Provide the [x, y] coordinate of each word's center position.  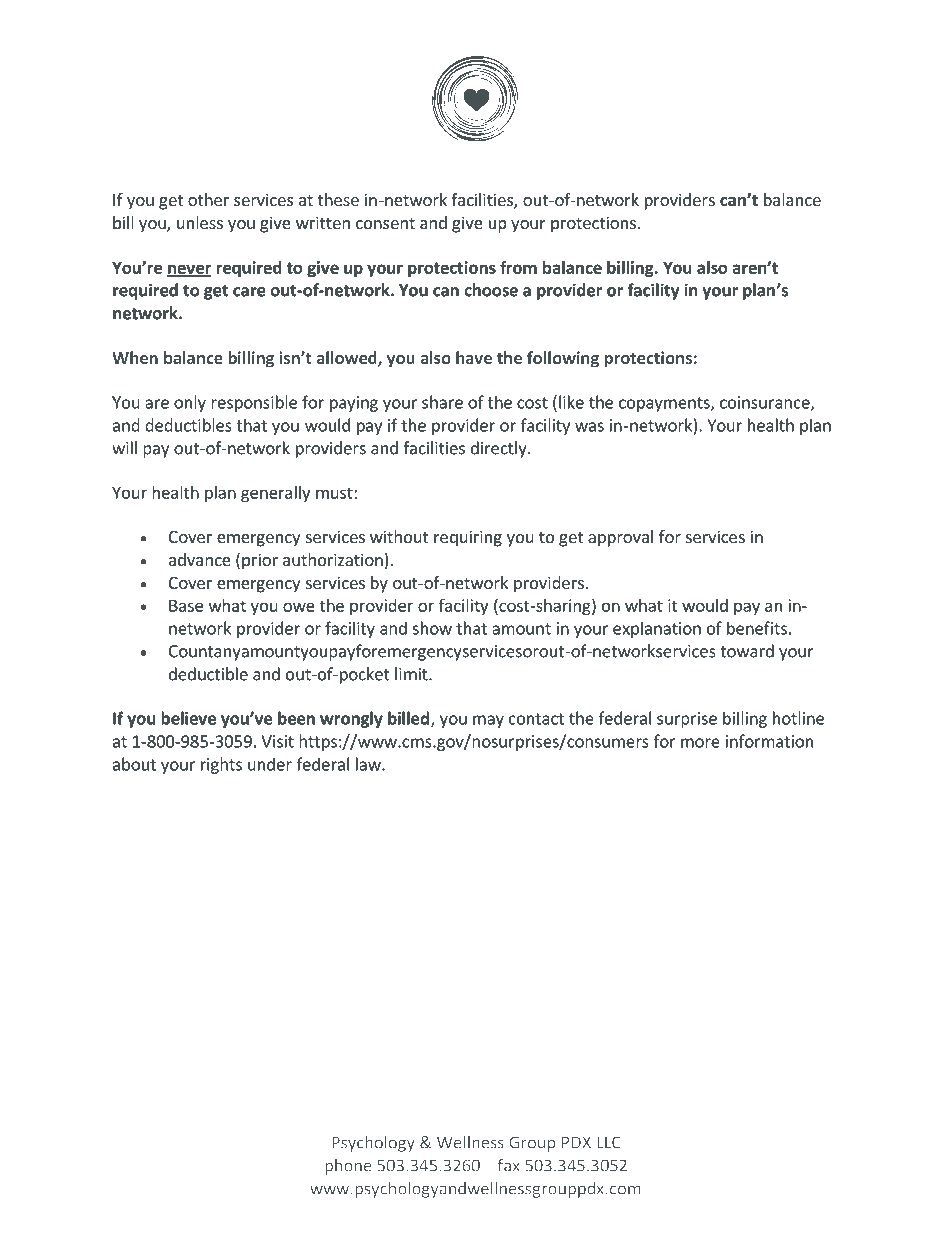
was [589, 427]
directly [500, 449]
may [488, 721]
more [700, 743]
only [190, 403]
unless [200, 222]
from [518, 267]
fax [509, 1165]
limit [412, 674]
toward [747, 651]
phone [348, 1167]
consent [385, 223]
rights [221, 765]
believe [188, 718]
